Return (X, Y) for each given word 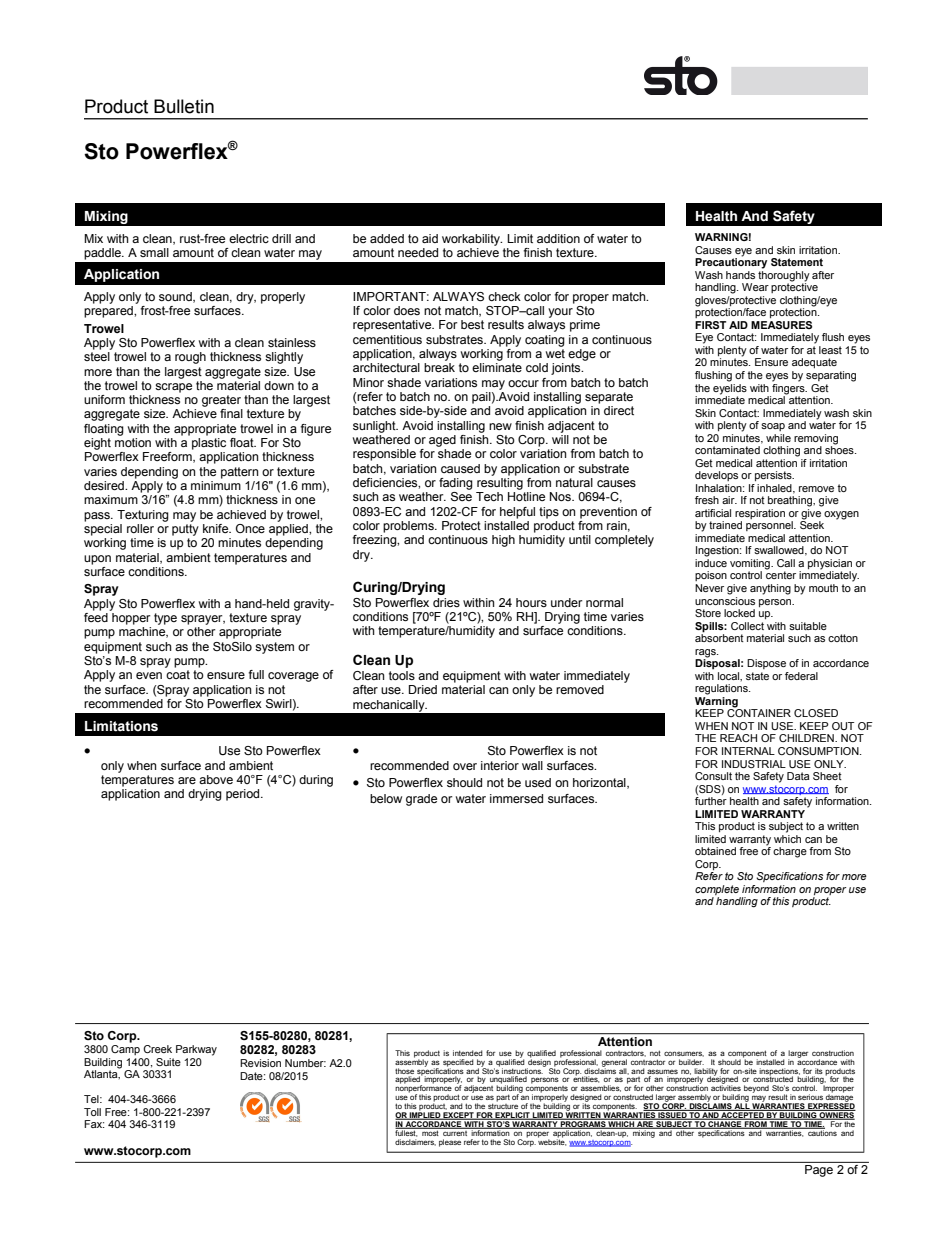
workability (472, 240)
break (439, 367)
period (244, 795)
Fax (94, 1124)
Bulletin (184, 106)
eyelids (730, 388)
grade (421, 800)
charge (790, 852)
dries (446, 602)
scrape (173, 388)
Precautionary (731, 262)
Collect (747, 626)
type (165, 619)
